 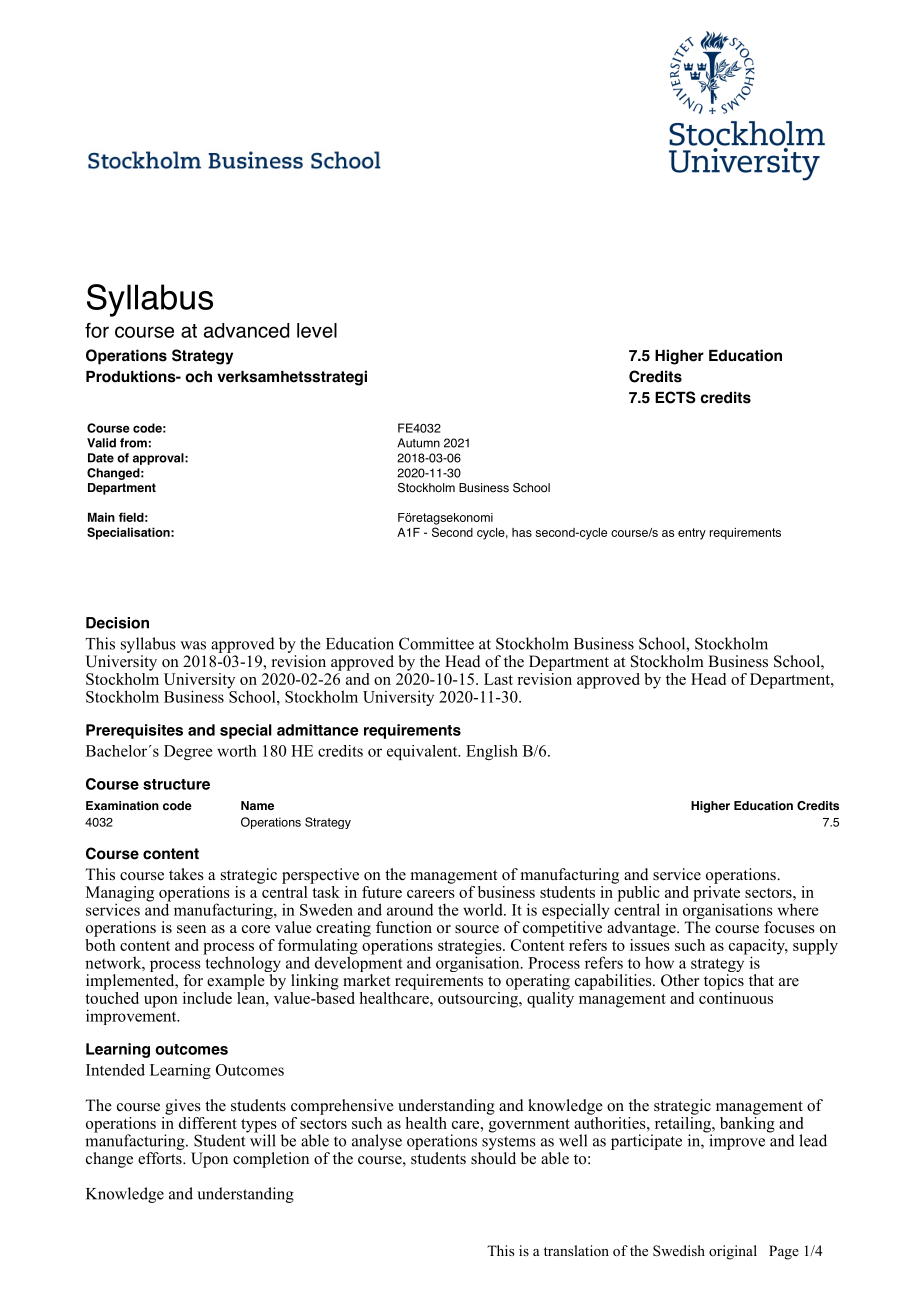 What do you see at coordinates (418, 443) in the screenshot?
I see `Autumn` at bounding box center [418, 443].
